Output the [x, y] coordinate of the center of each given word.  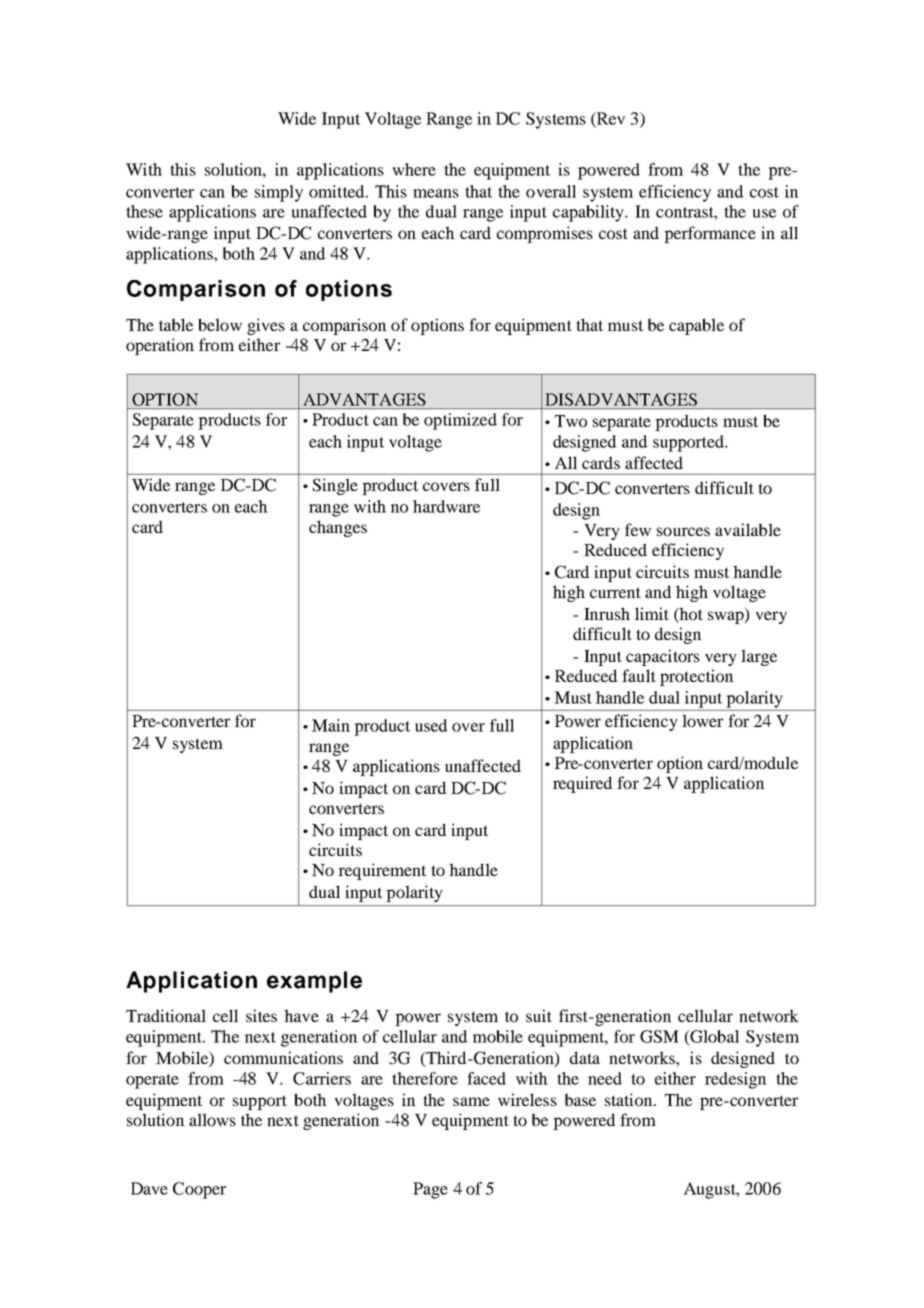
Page [430, 1190]
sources [683, 531]
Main [331, 725]
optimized [460, 421]
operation [160, 346]
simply [279, 193]
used [431, 725]
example [314, 982]
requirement [382, 871]
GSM [659, 1036]
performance [710, 234]
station [630, 1099]
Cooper [199, 1190]
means [436, 193]
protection [697, 677]
